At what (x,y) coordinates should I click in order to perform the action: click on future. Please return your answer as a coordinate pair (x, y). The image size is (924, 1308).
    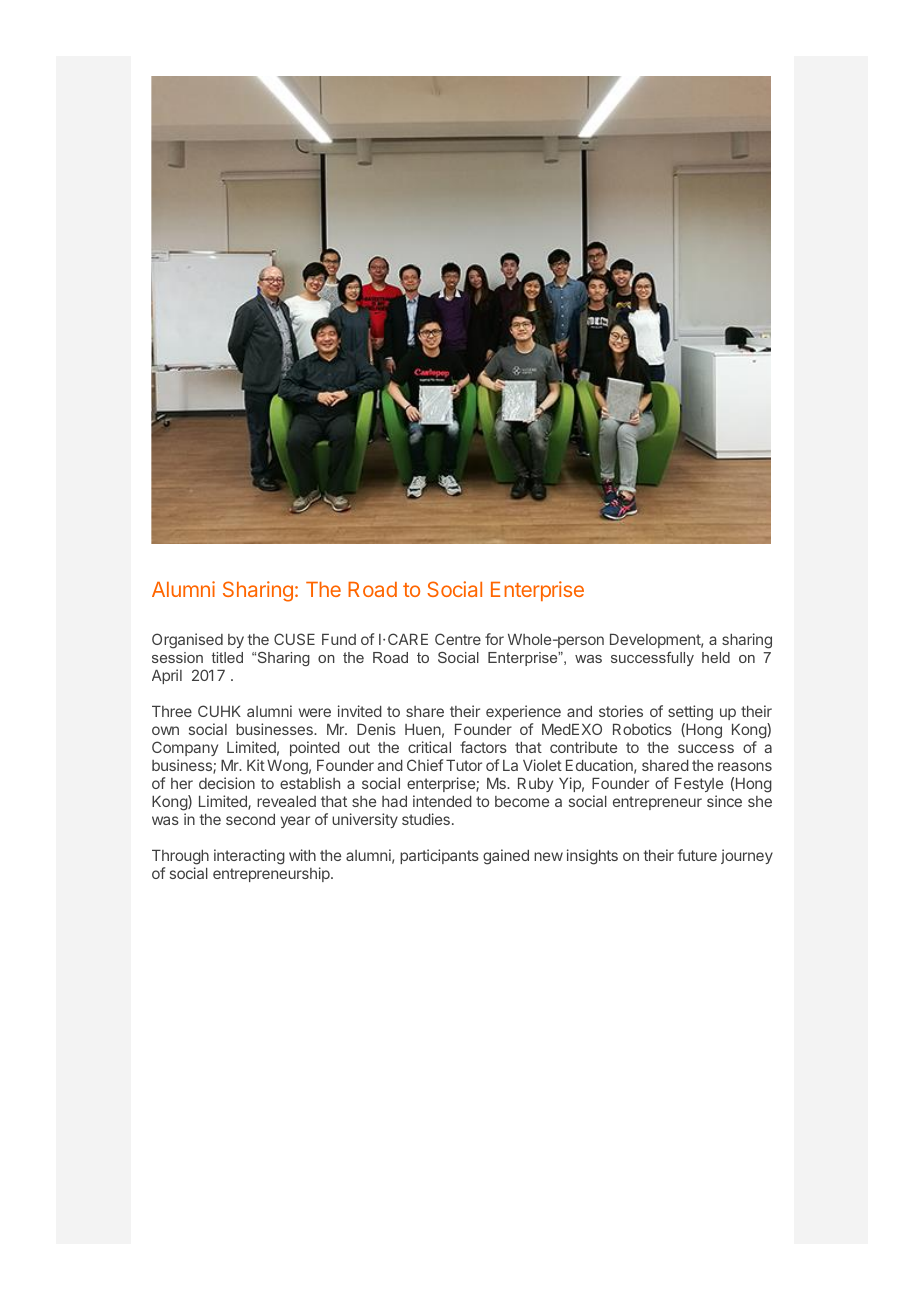
    Looking at the image, I should click on (697, 855).
